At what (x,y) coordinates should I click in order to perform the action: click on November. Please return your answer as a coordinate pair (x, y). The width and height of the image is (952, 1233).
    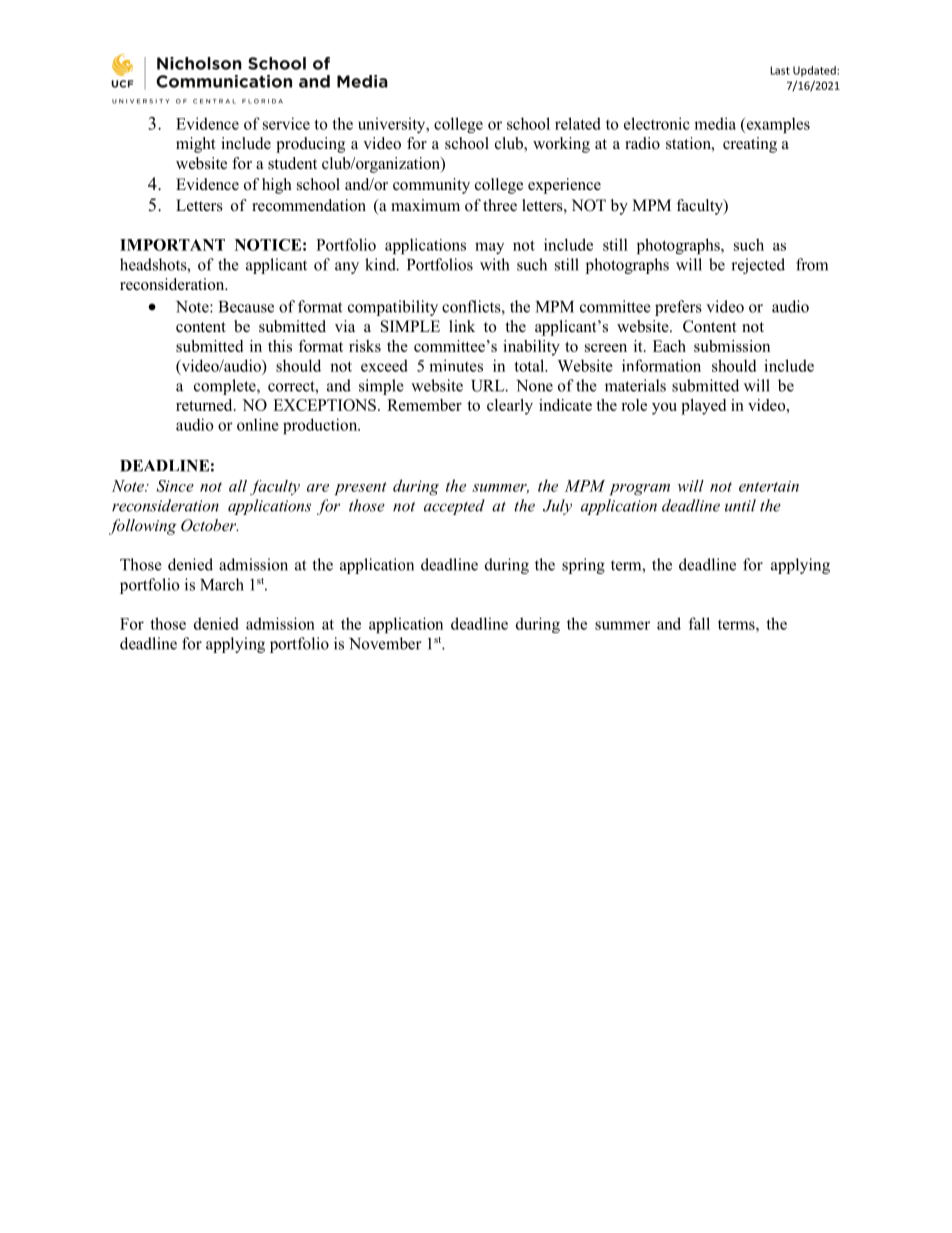
    Looking at the image, I should click on (385, 643).
